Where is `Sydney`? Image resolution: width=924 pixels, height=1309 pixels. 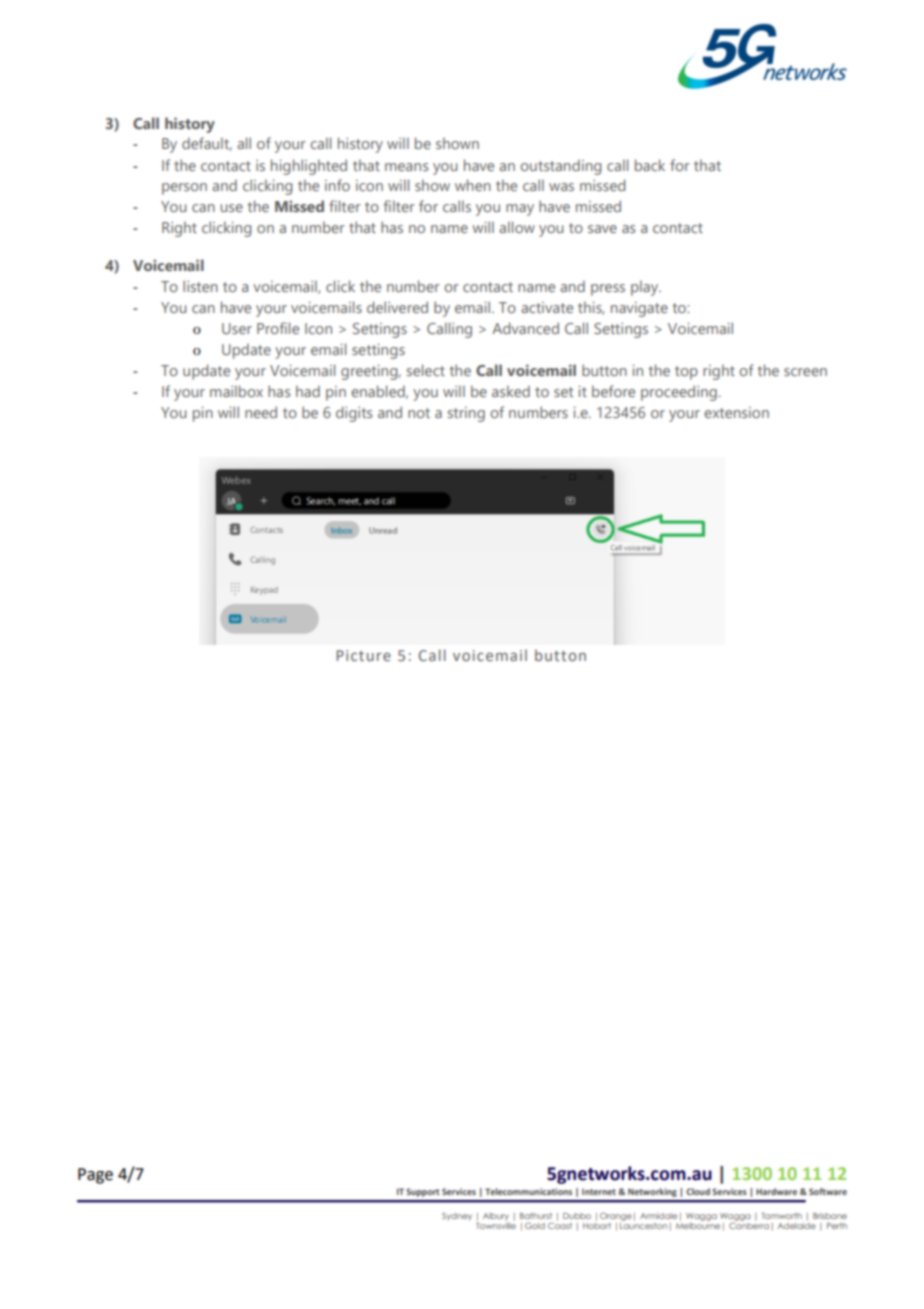
Sydney is located at coordinates (457, 1217).
